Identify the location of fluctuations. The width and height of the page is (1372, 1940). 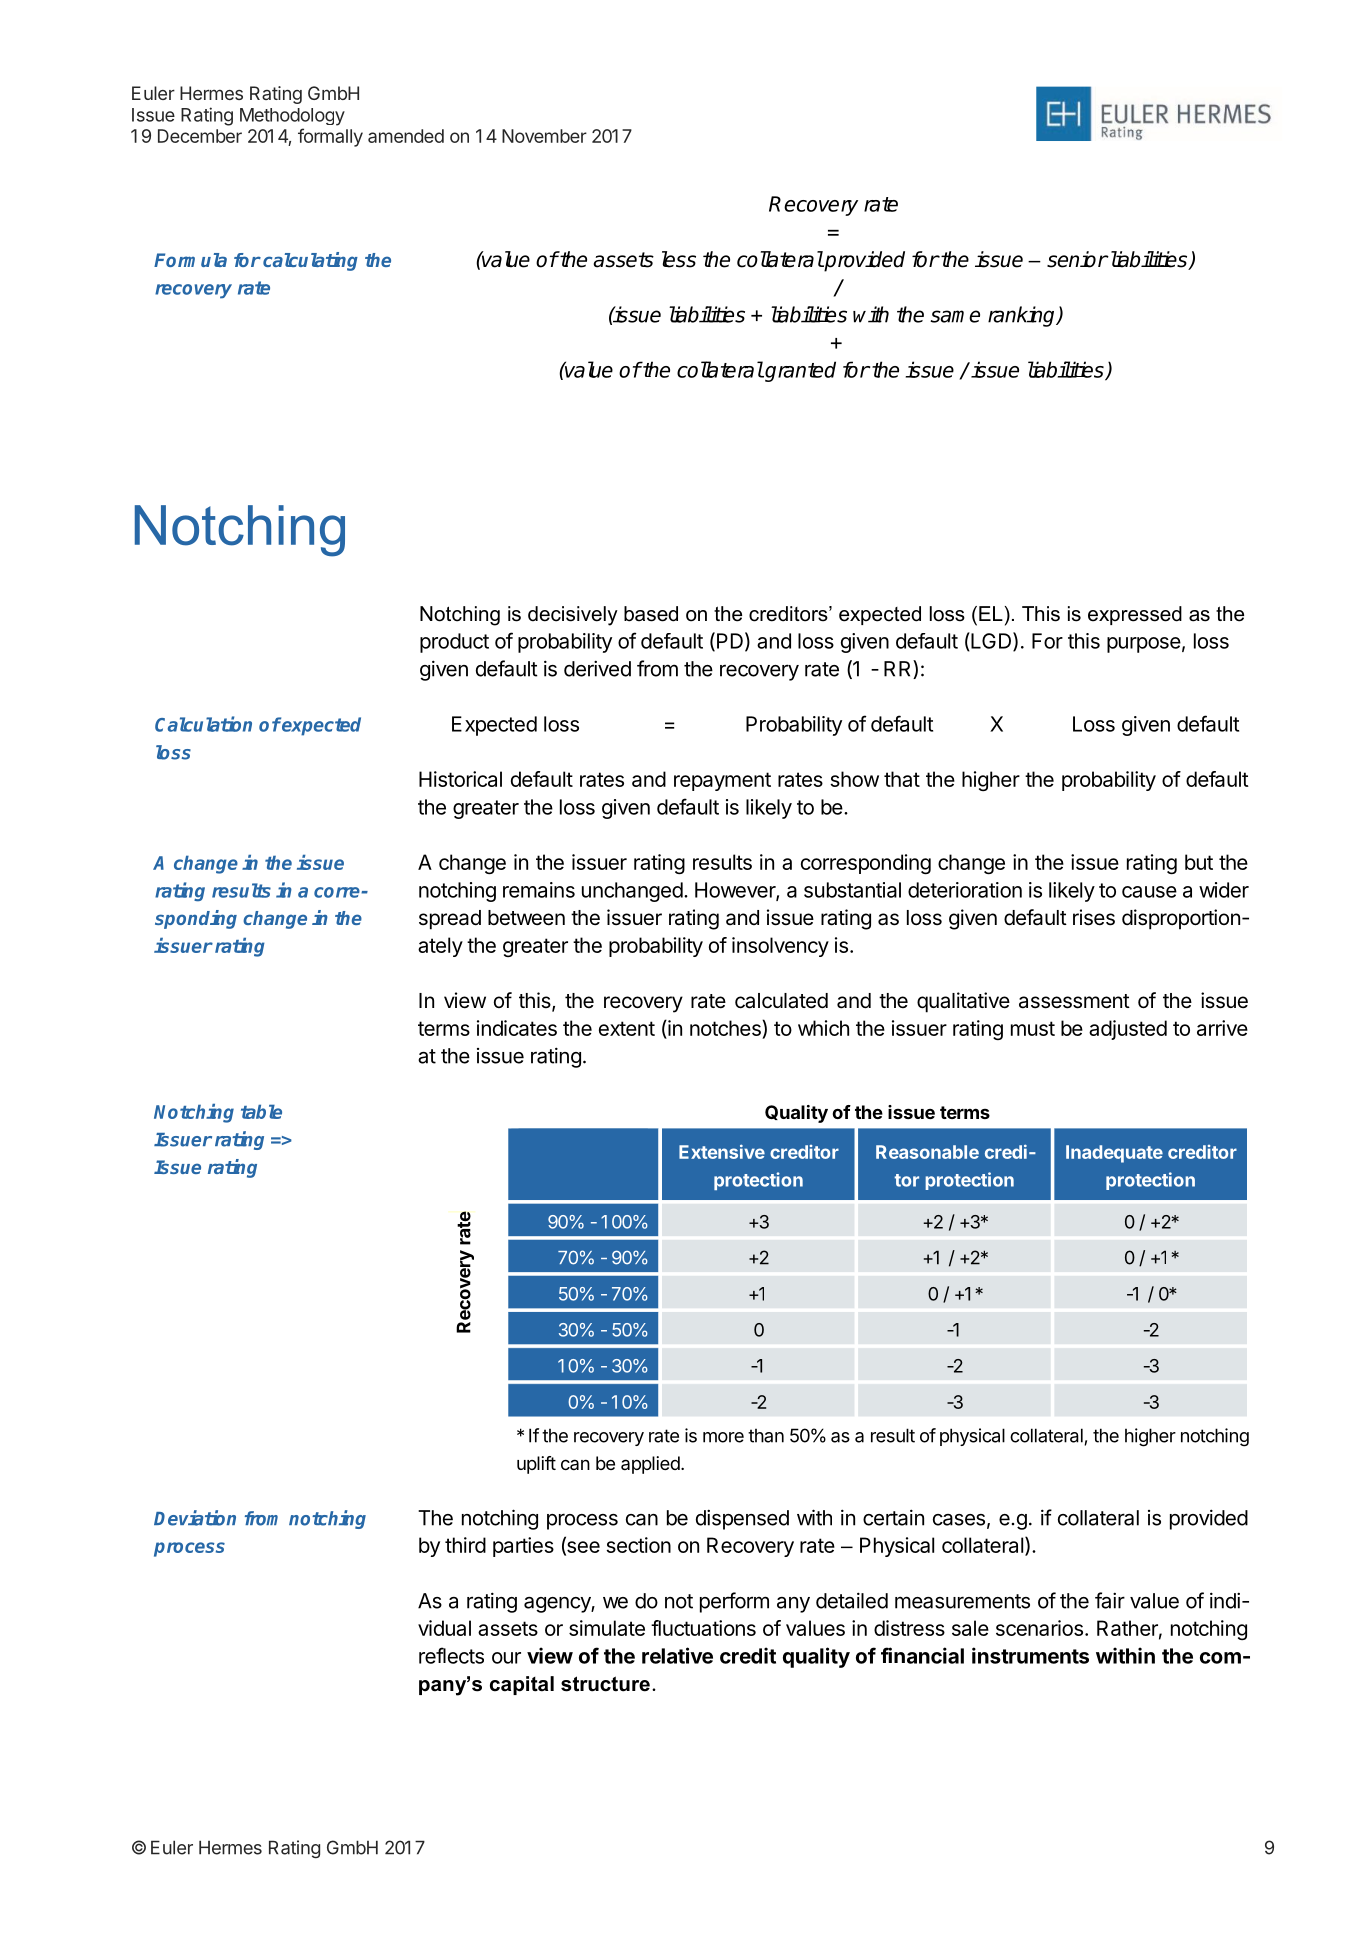
(703, 1628).
